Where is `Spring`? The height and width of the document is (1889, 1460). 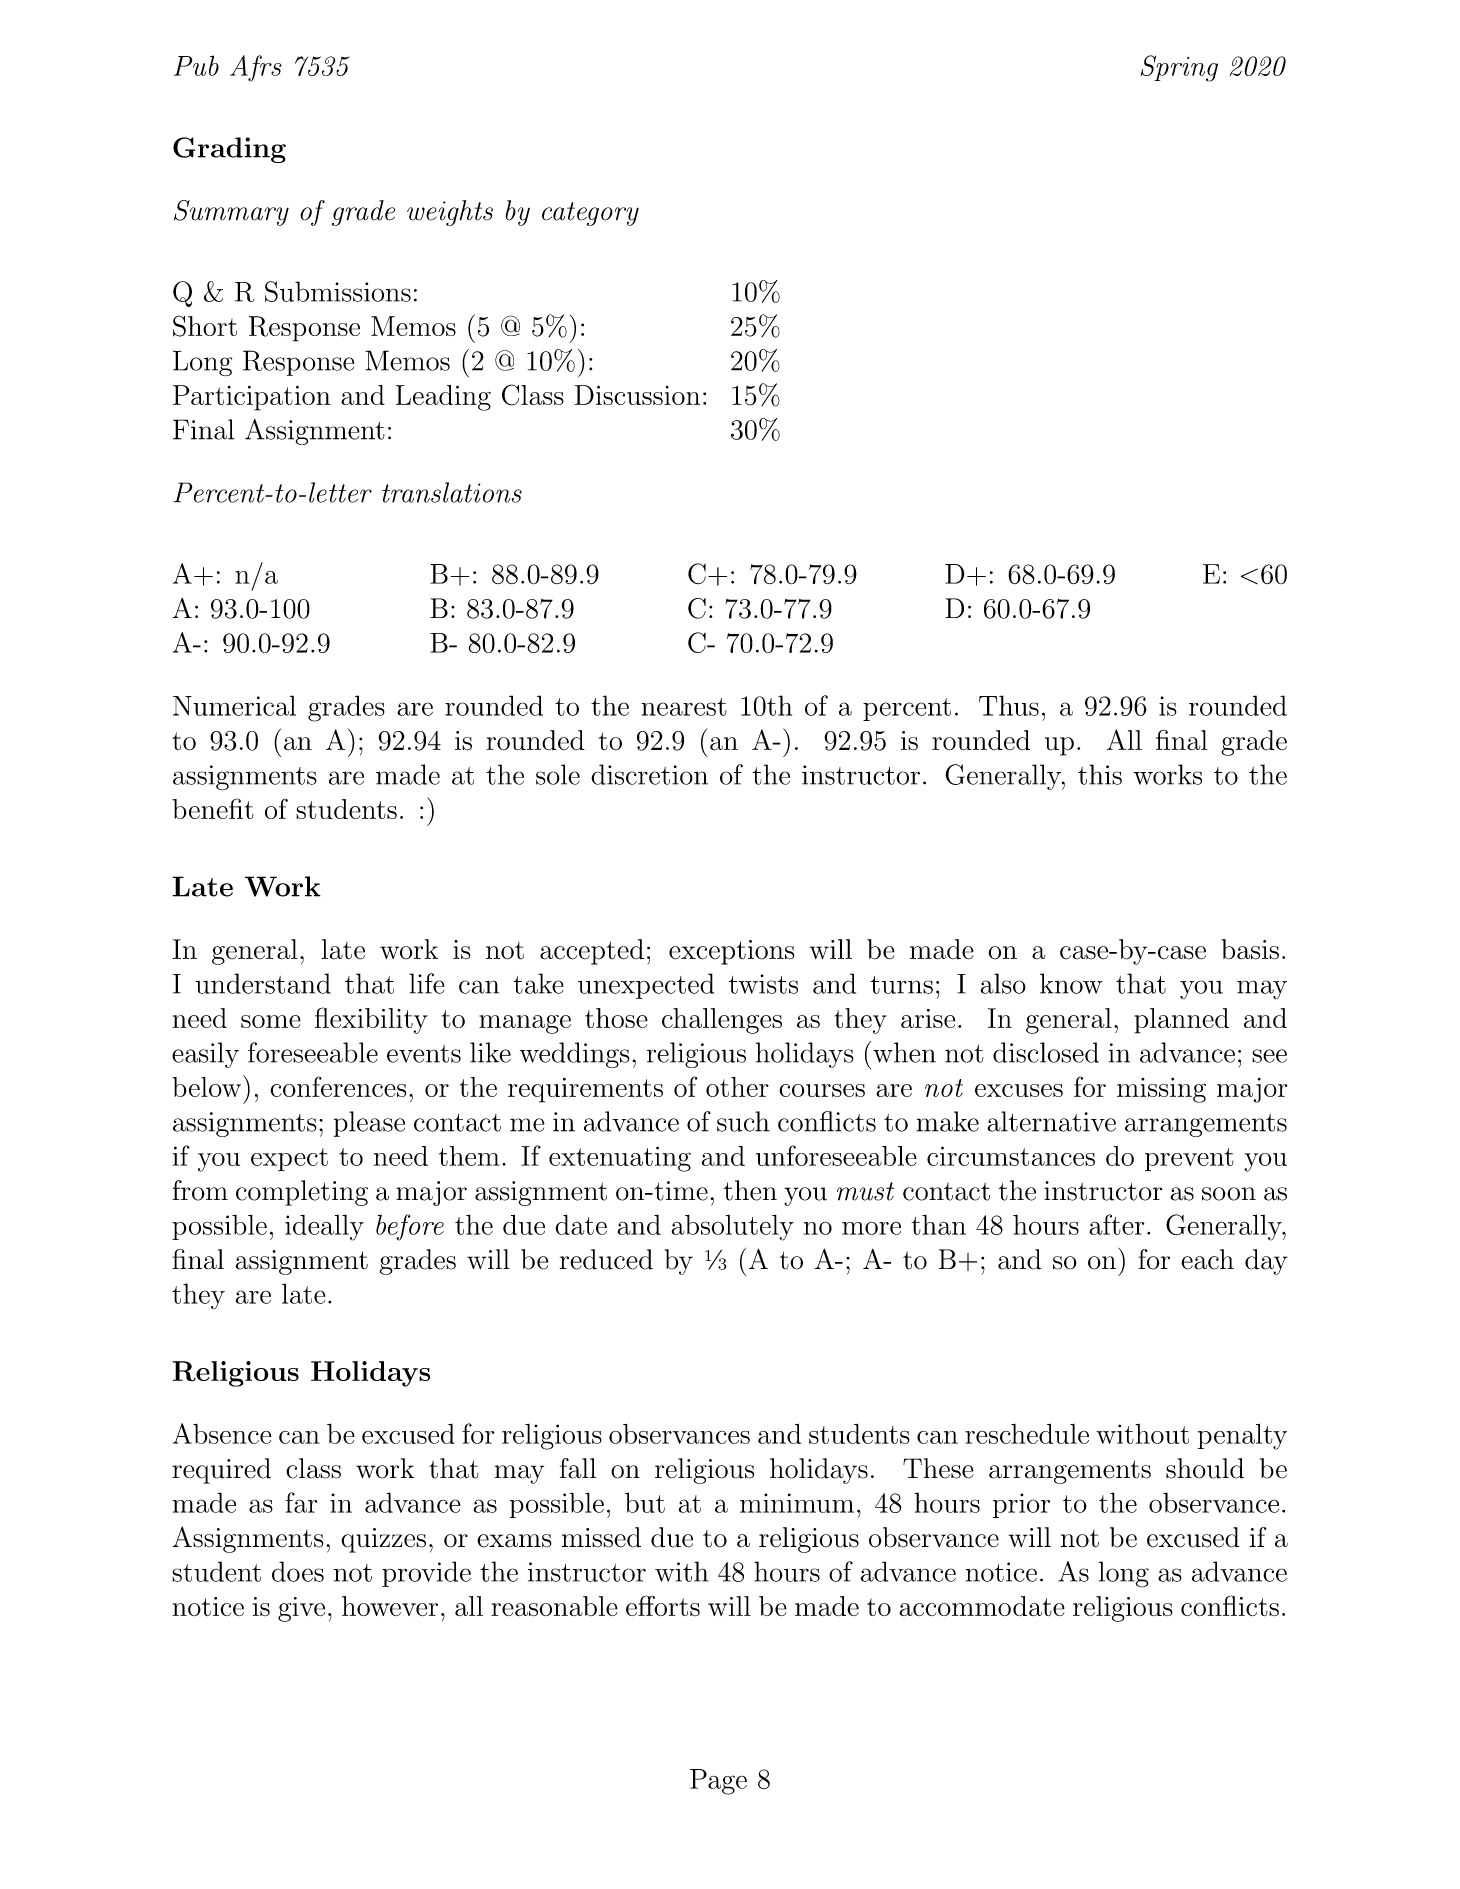
Spring is located at coordinates (1179, 68).
